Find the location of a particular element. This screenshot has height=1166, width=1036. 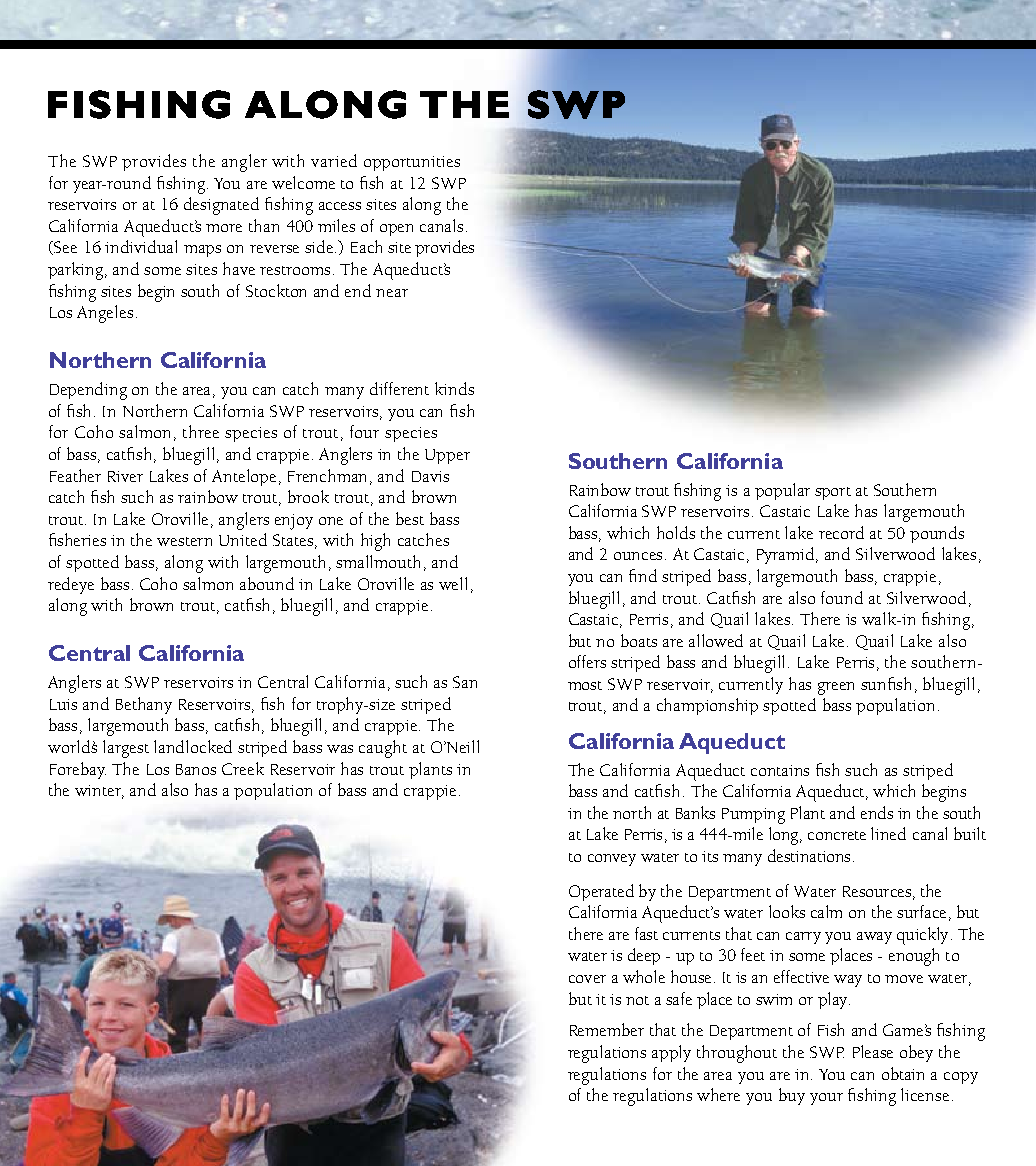

abound is located at coordinates (267, 583).
